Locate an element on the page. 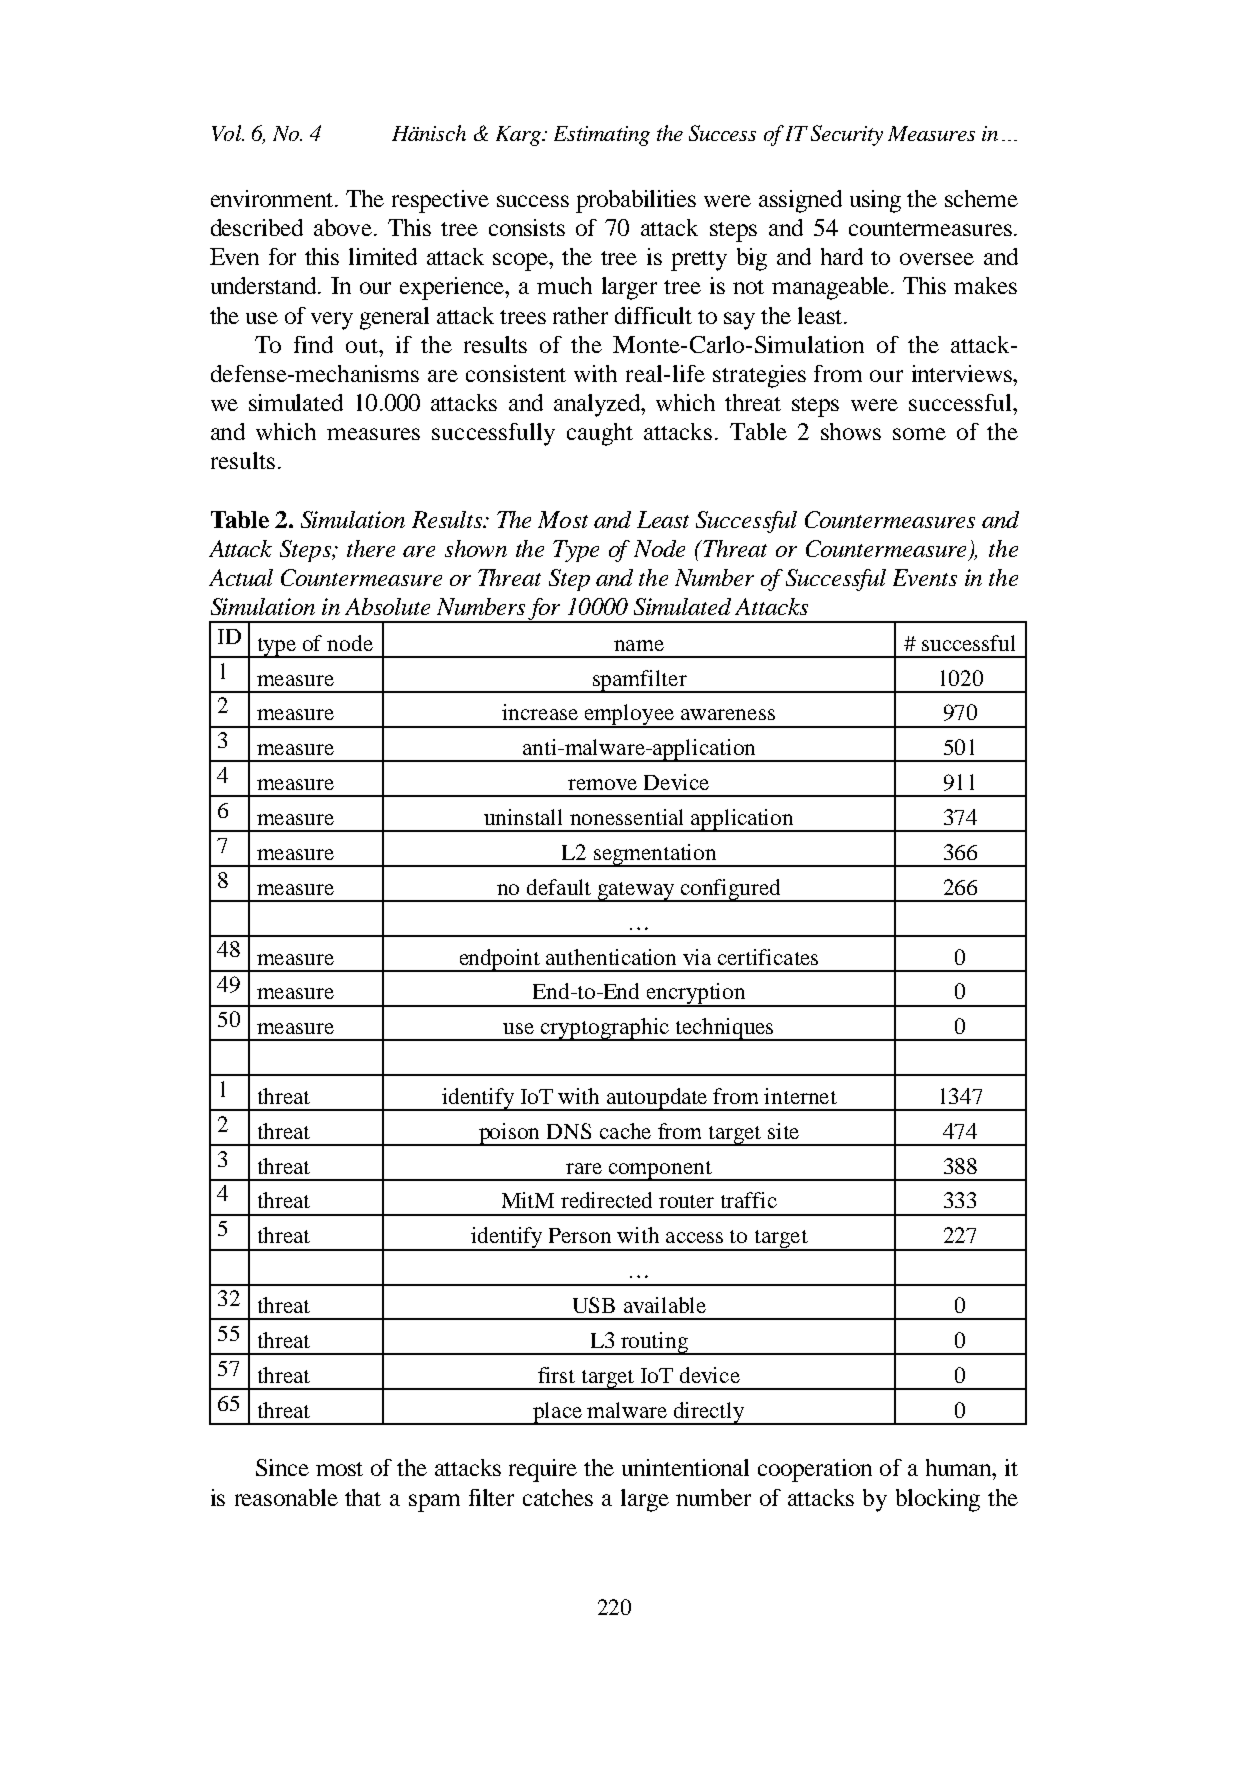  environment is located at coordinates (273, 198).
